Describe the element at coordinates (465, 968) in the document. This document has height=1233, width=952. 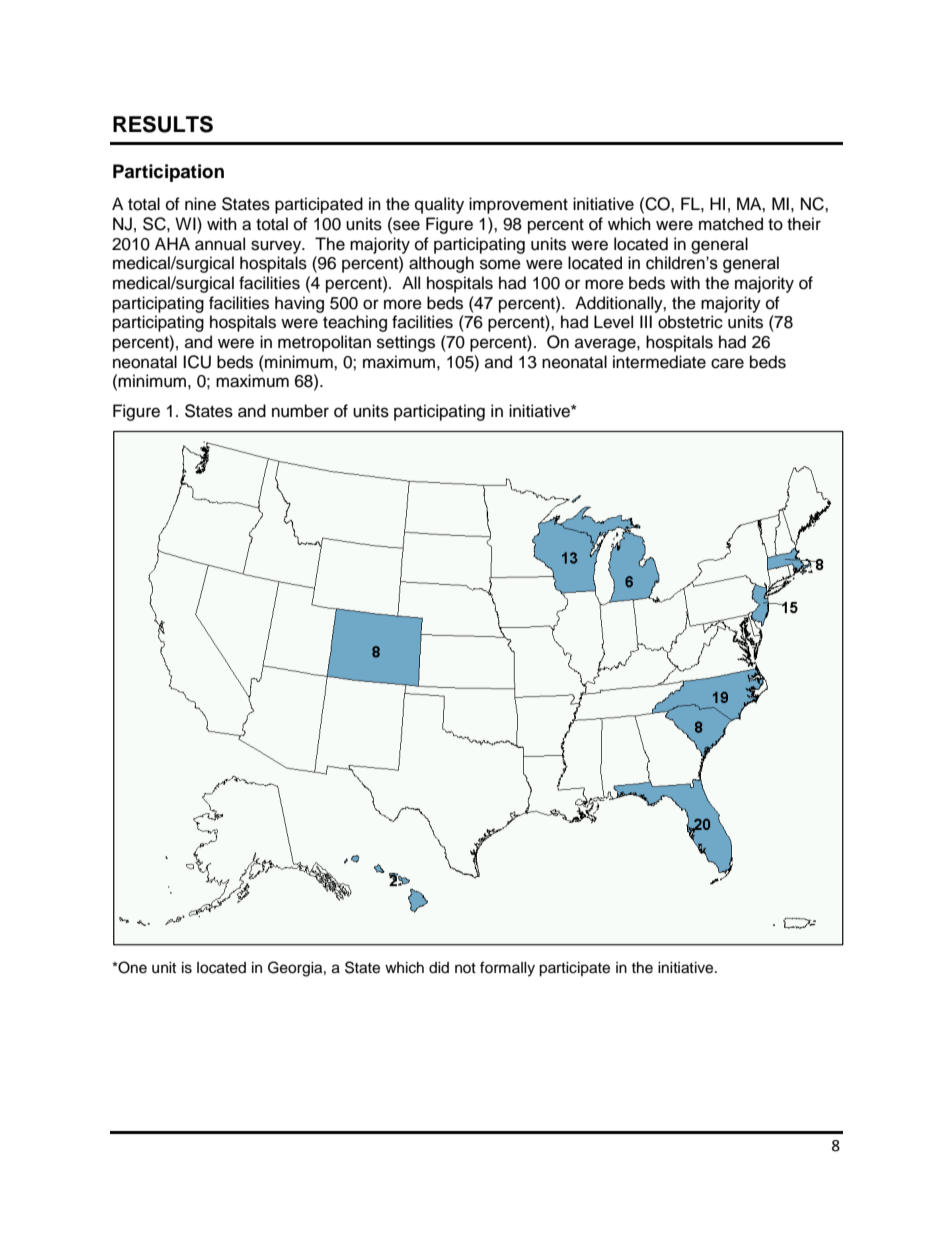
I see `not` at that location.
